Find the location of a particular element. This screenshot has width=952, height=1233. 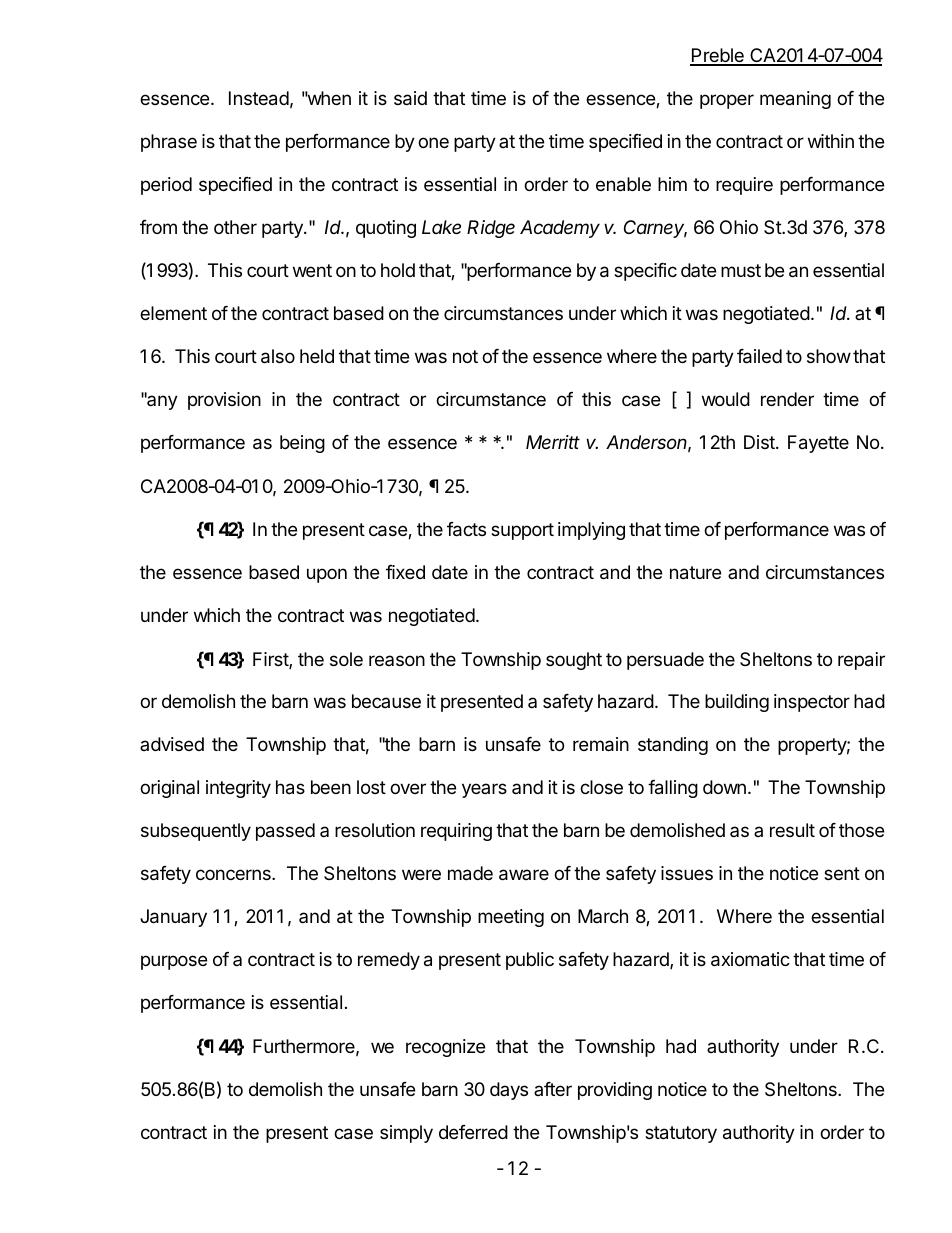

simply is located at coordinates (406, 1134).
